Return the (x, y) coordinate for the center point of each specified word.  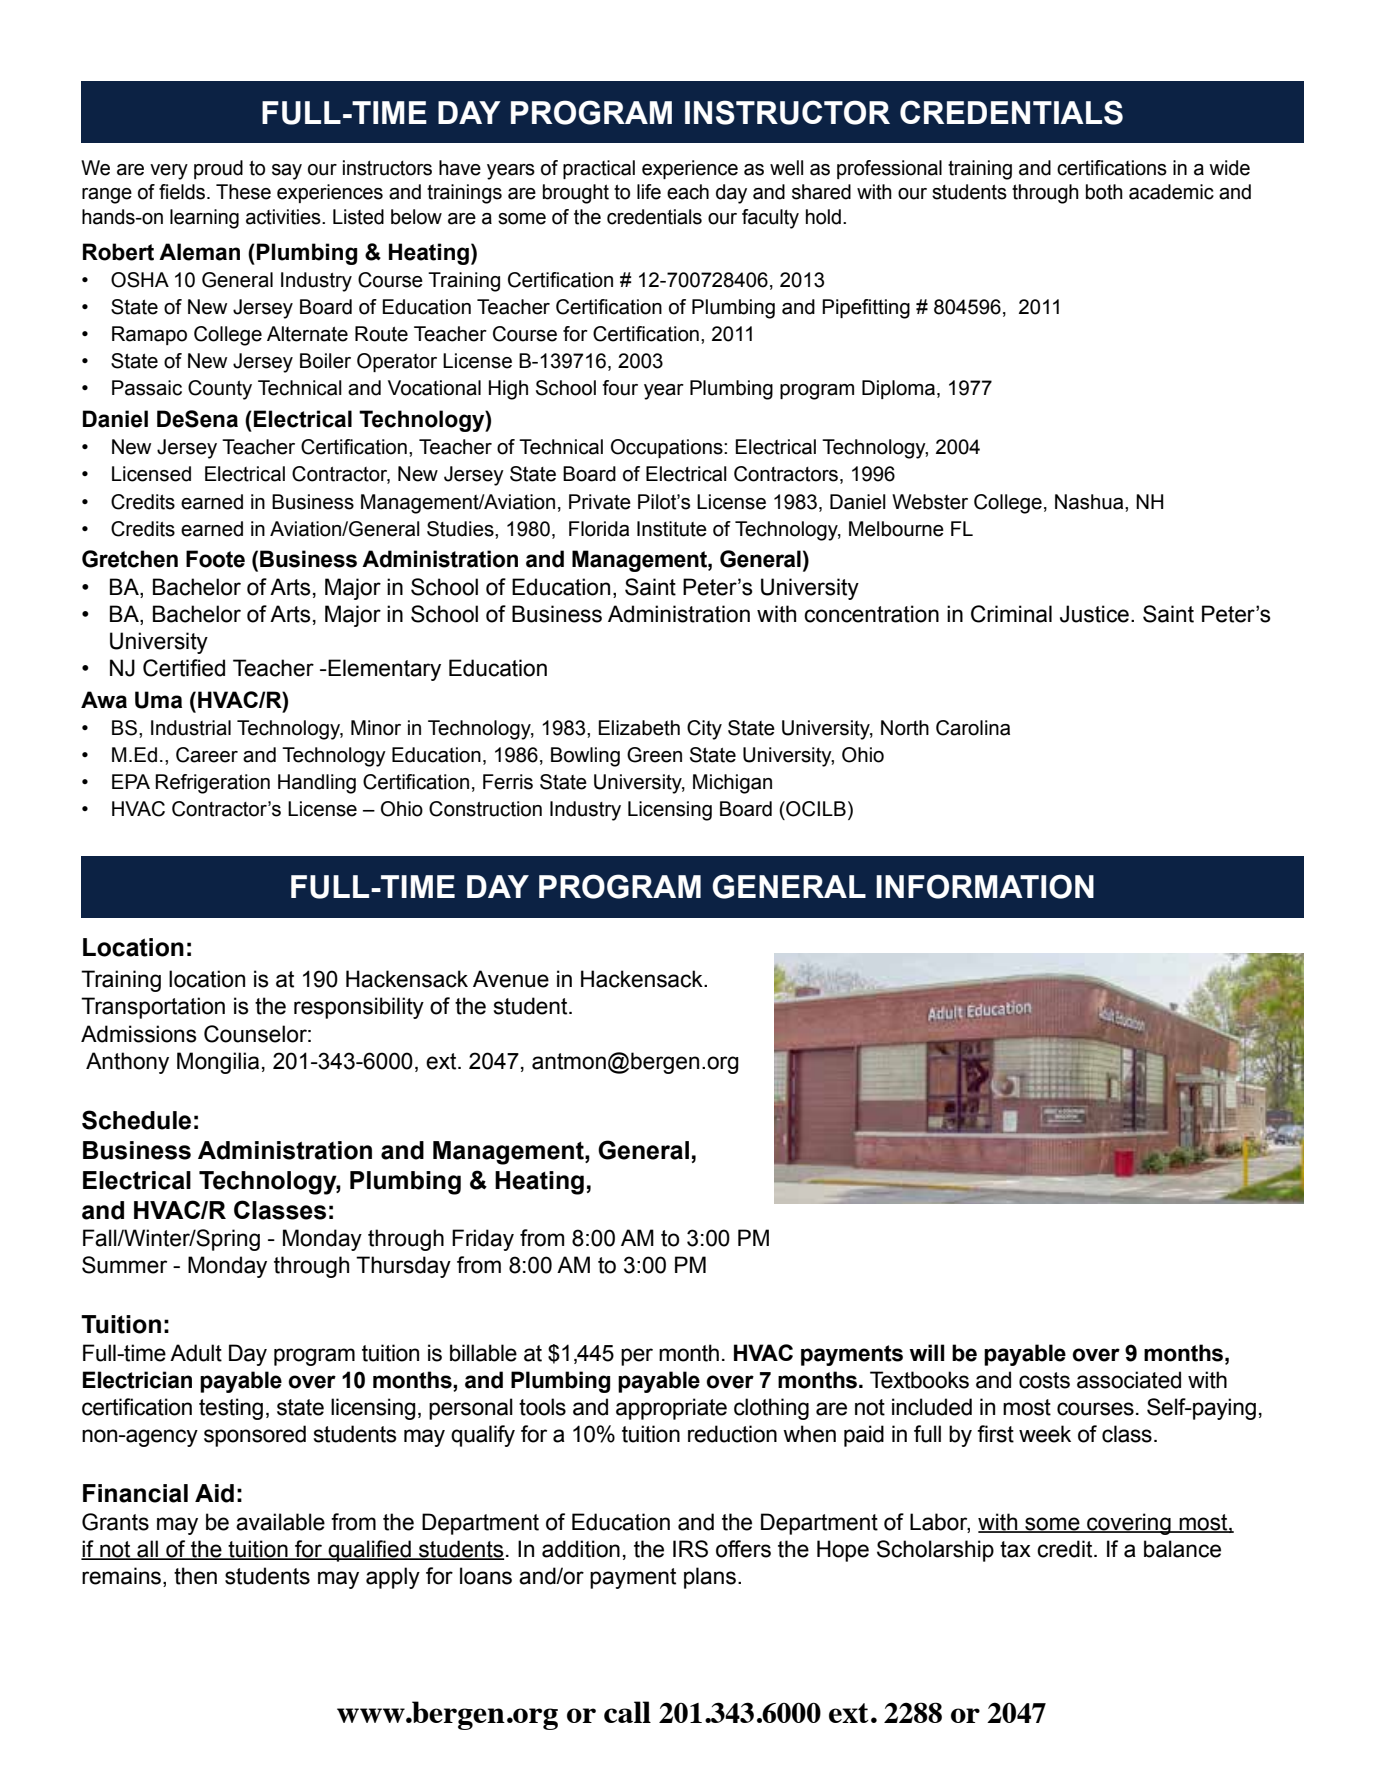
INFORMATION (985, 886)
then (195, 1576)
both (1104, 192)
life (649, 192)
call (627, 1712)
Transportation (153, 1008)
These (243, 192)
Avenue (511, 979)
